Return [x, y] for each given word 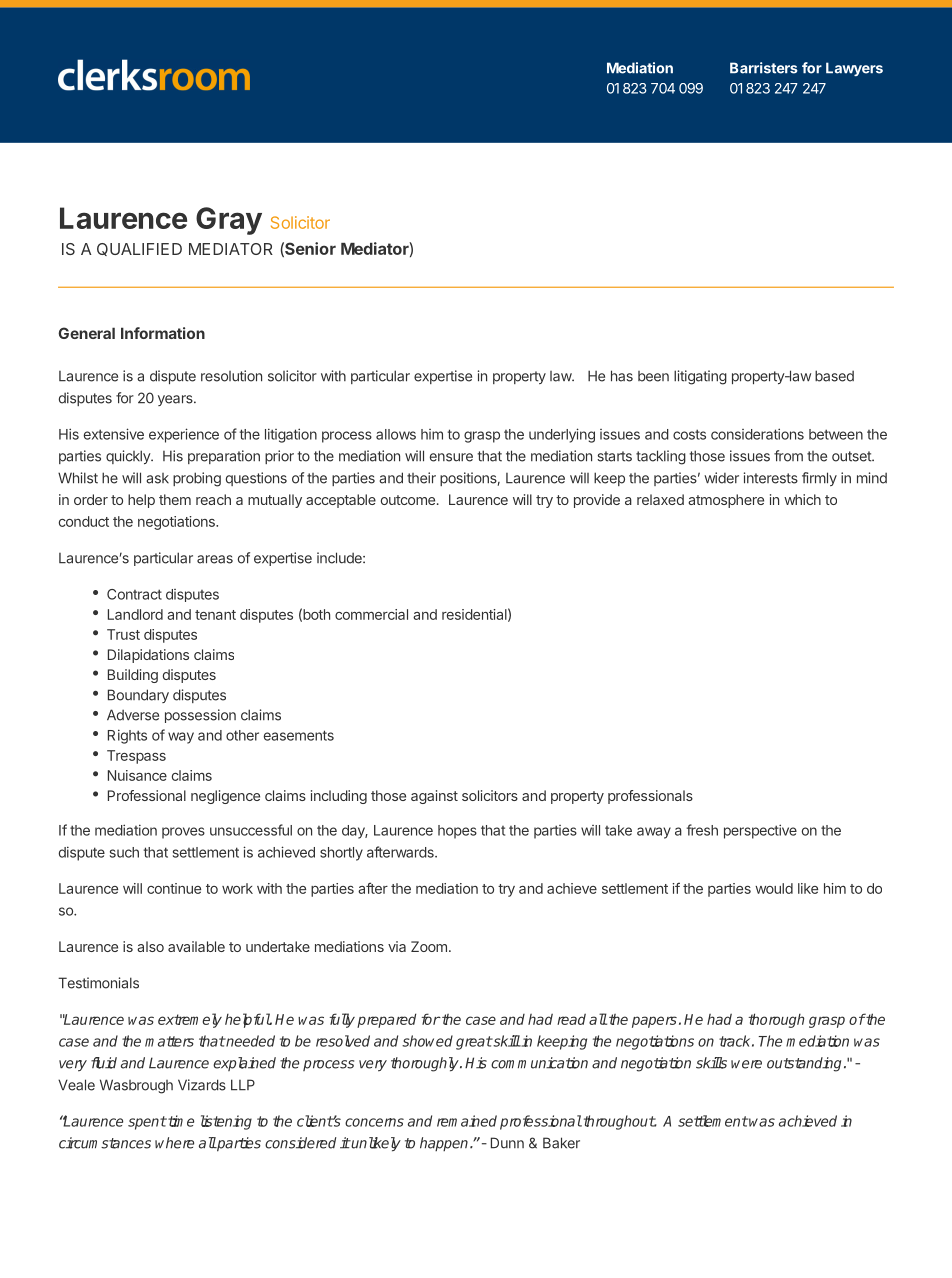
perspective [760, 831]
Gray [229, 221]
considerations [757, 434]
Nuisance [137, 775]
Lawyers [854, 69]
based [834, 376]
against [434, 797]
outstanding [804, 1064]
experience [184, 435]
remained [467, 1121]
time [180, 1121]
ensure [451, 457]
